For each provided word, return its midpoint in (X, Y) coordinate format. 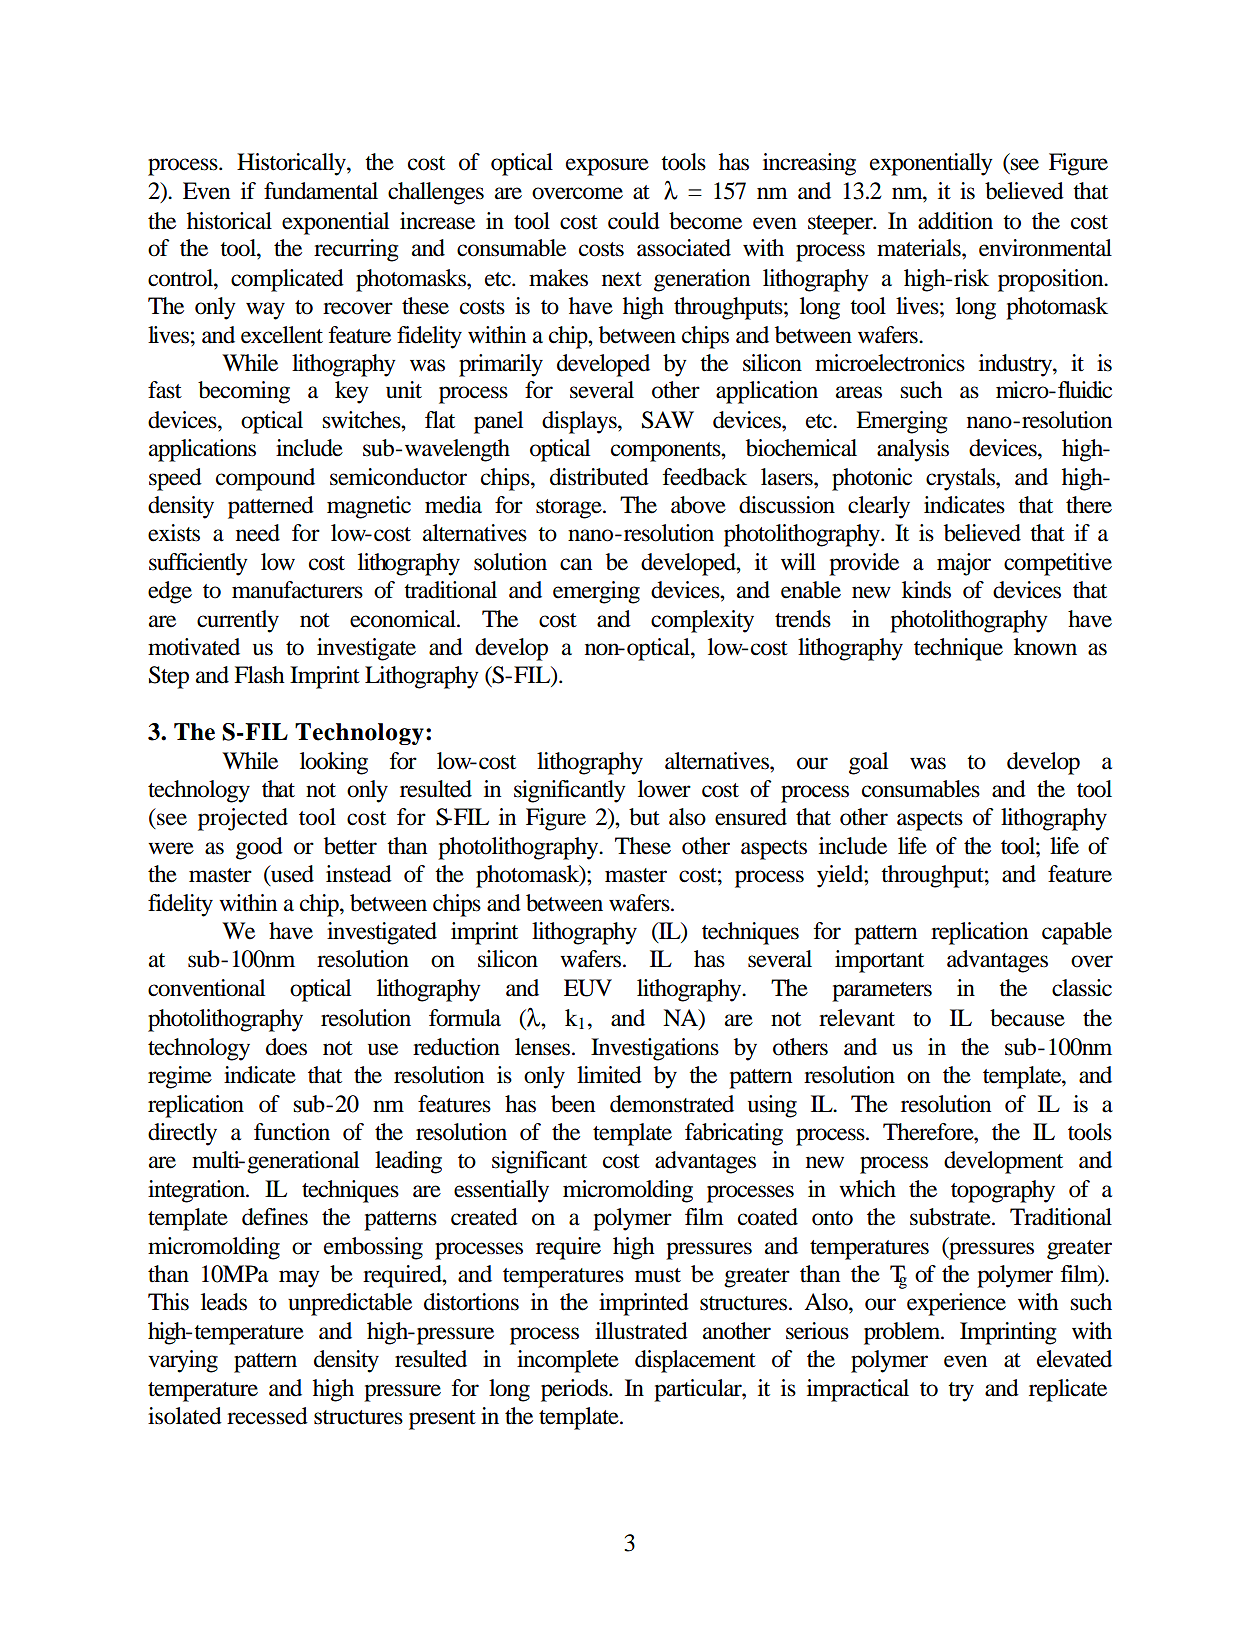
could (634, 221)
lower (664, 789)
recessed (267, 1416)
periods (575, 1390)
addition (955, 221)
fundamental (321, 191)
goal (868, 763)
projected (243, 819)
